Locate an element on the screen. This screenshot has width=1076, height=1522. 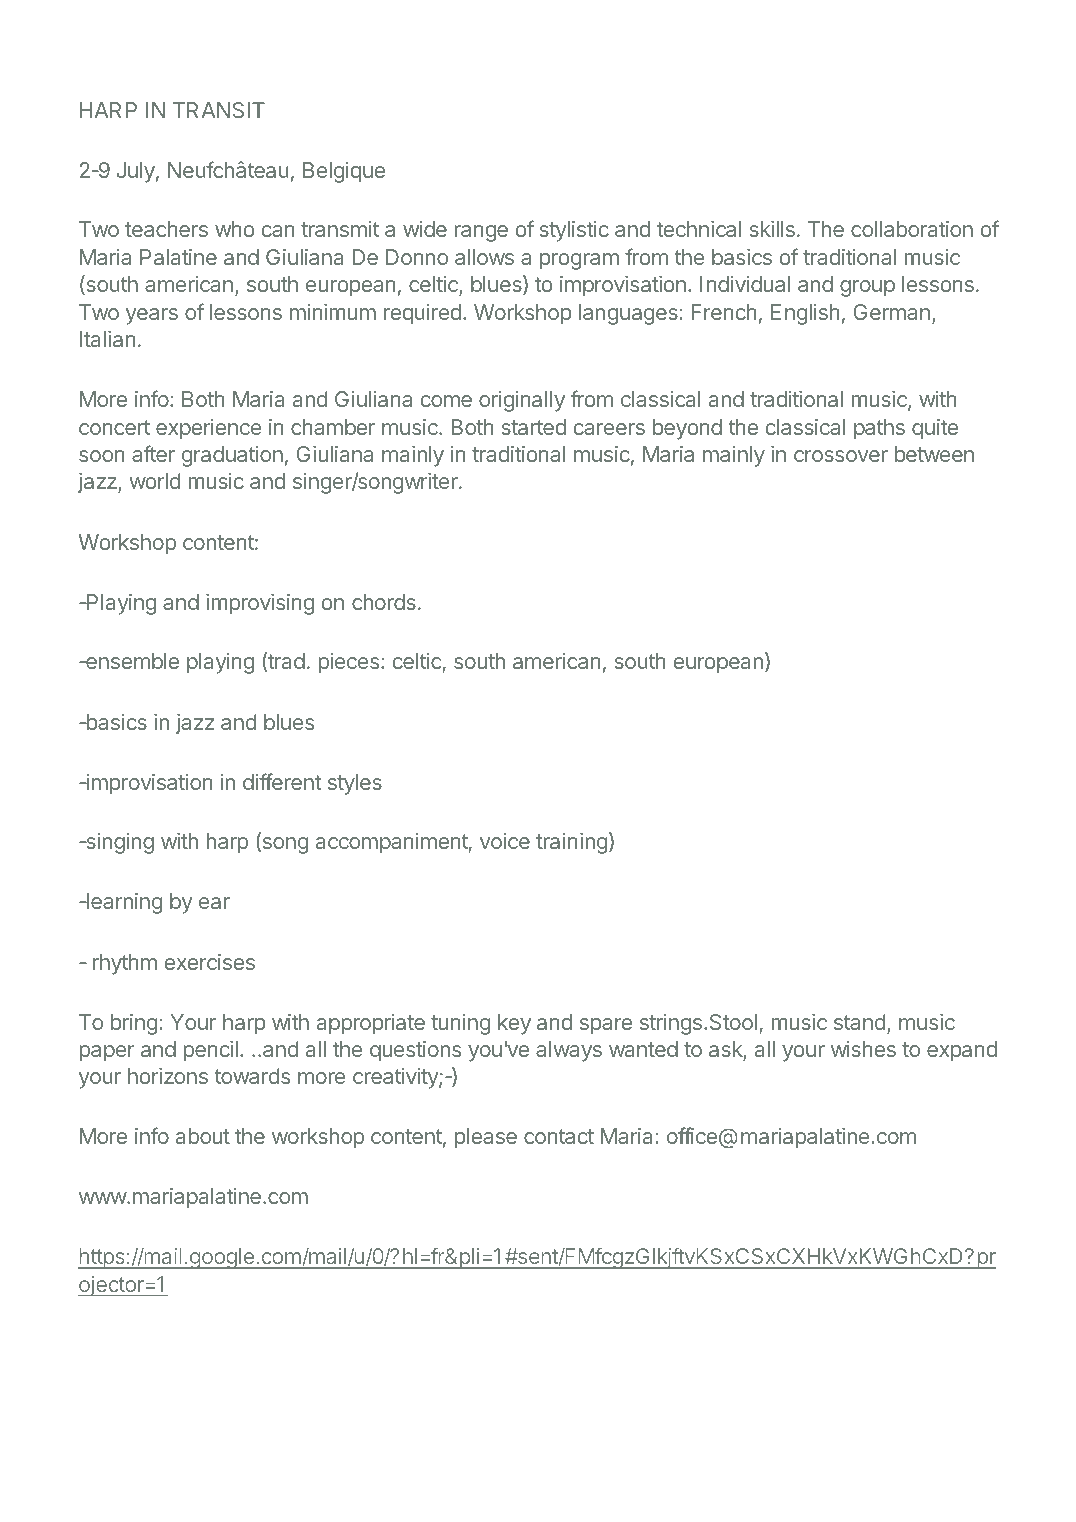
chords is located at coordinates (384, 602).
